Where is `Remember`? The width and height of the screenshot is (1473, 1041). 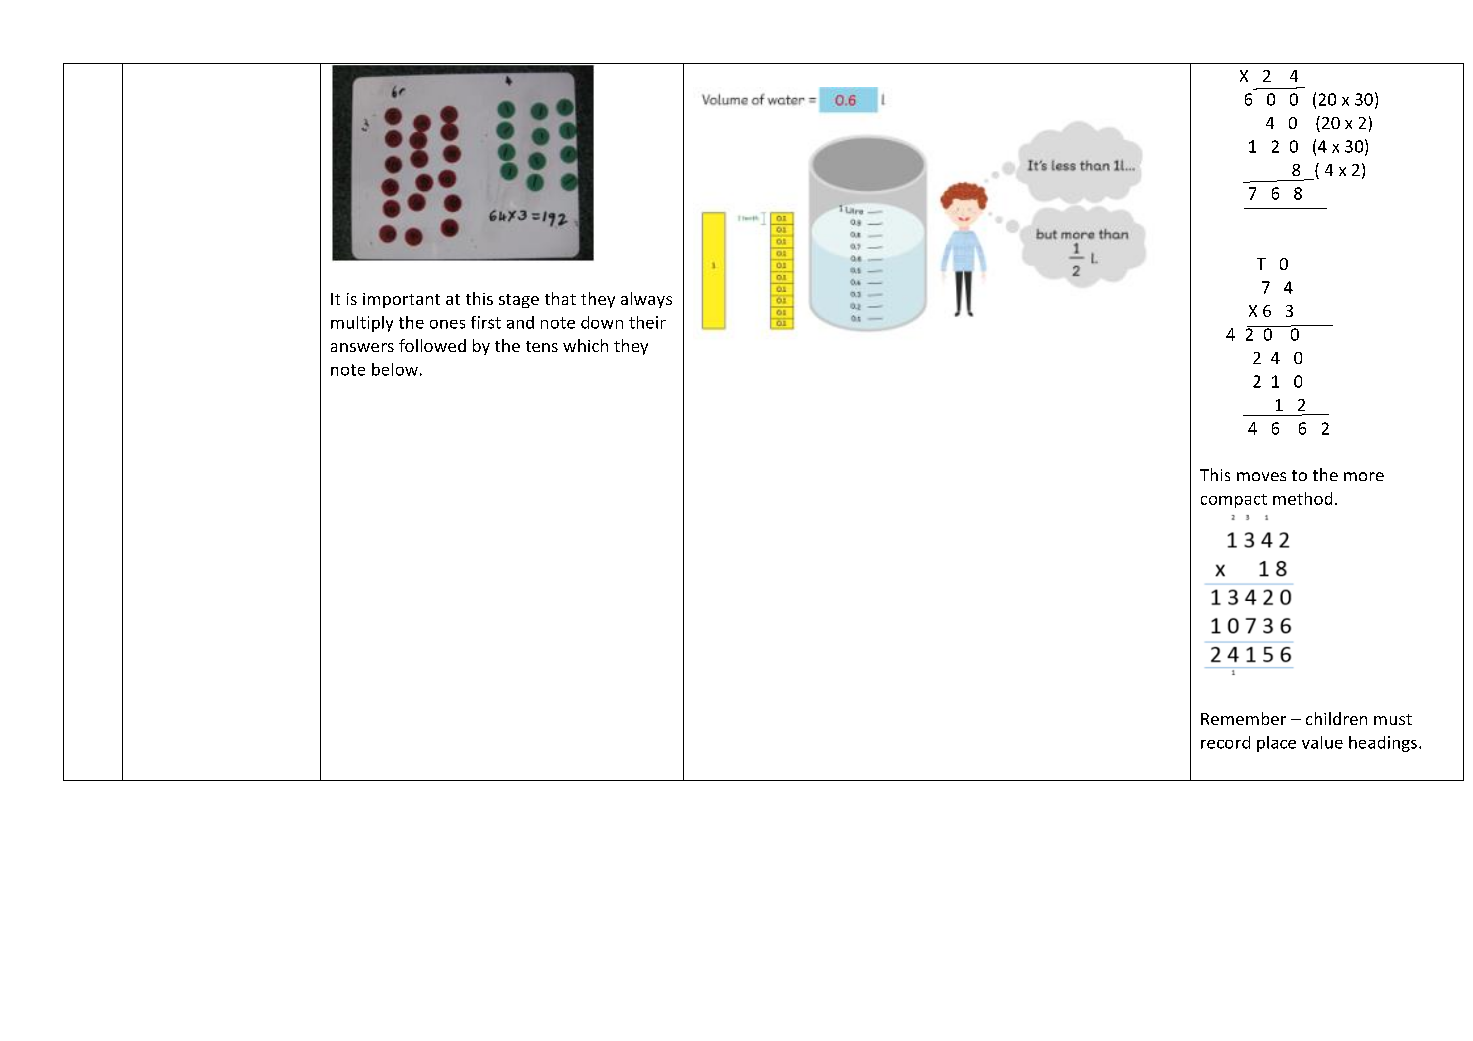
Remember is located at coordinates (1243, 718).
